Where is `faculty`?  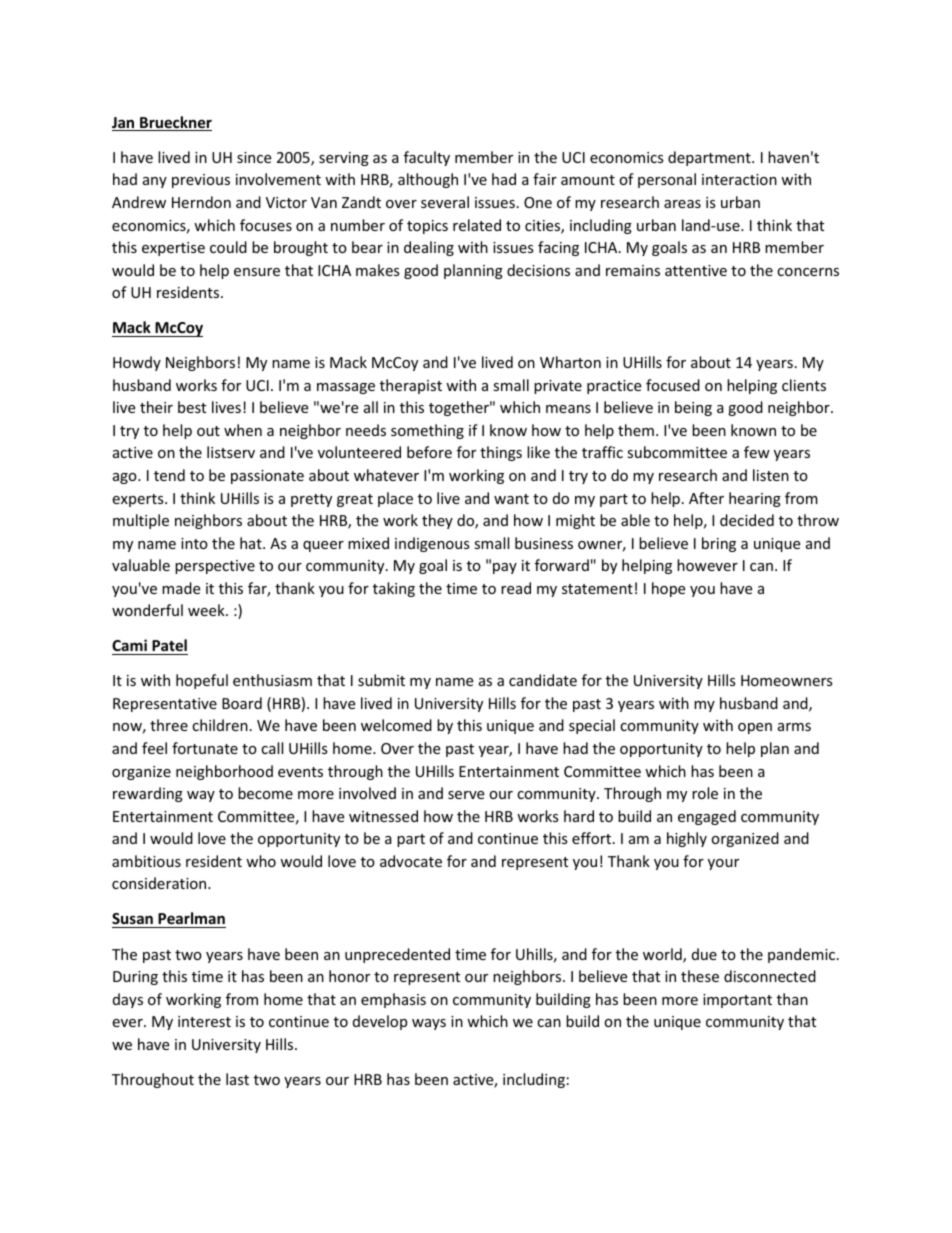
faculty is located at coordinates (427, 158).
